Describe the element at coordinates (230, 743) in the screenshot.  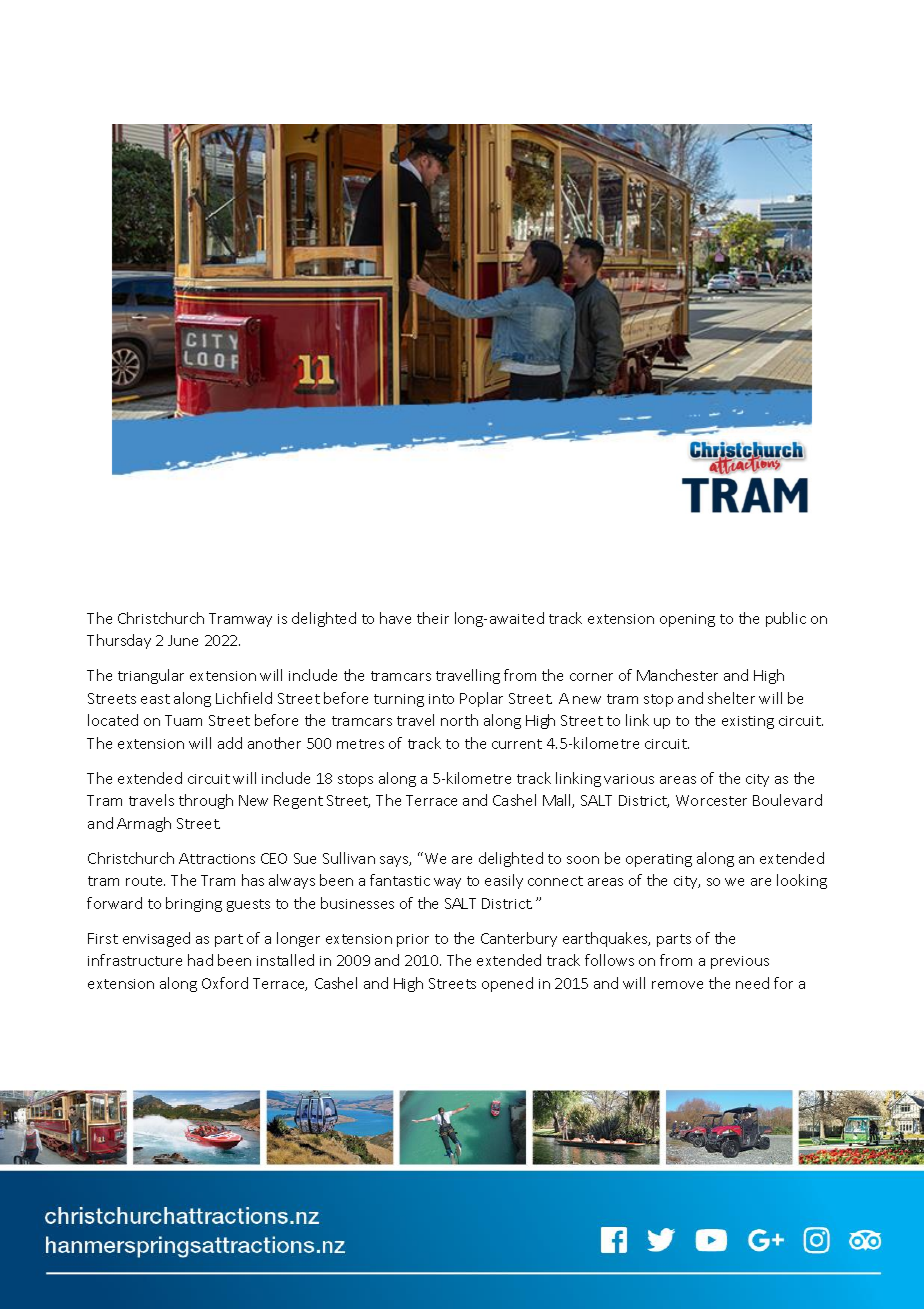
I see `add` at that location.
